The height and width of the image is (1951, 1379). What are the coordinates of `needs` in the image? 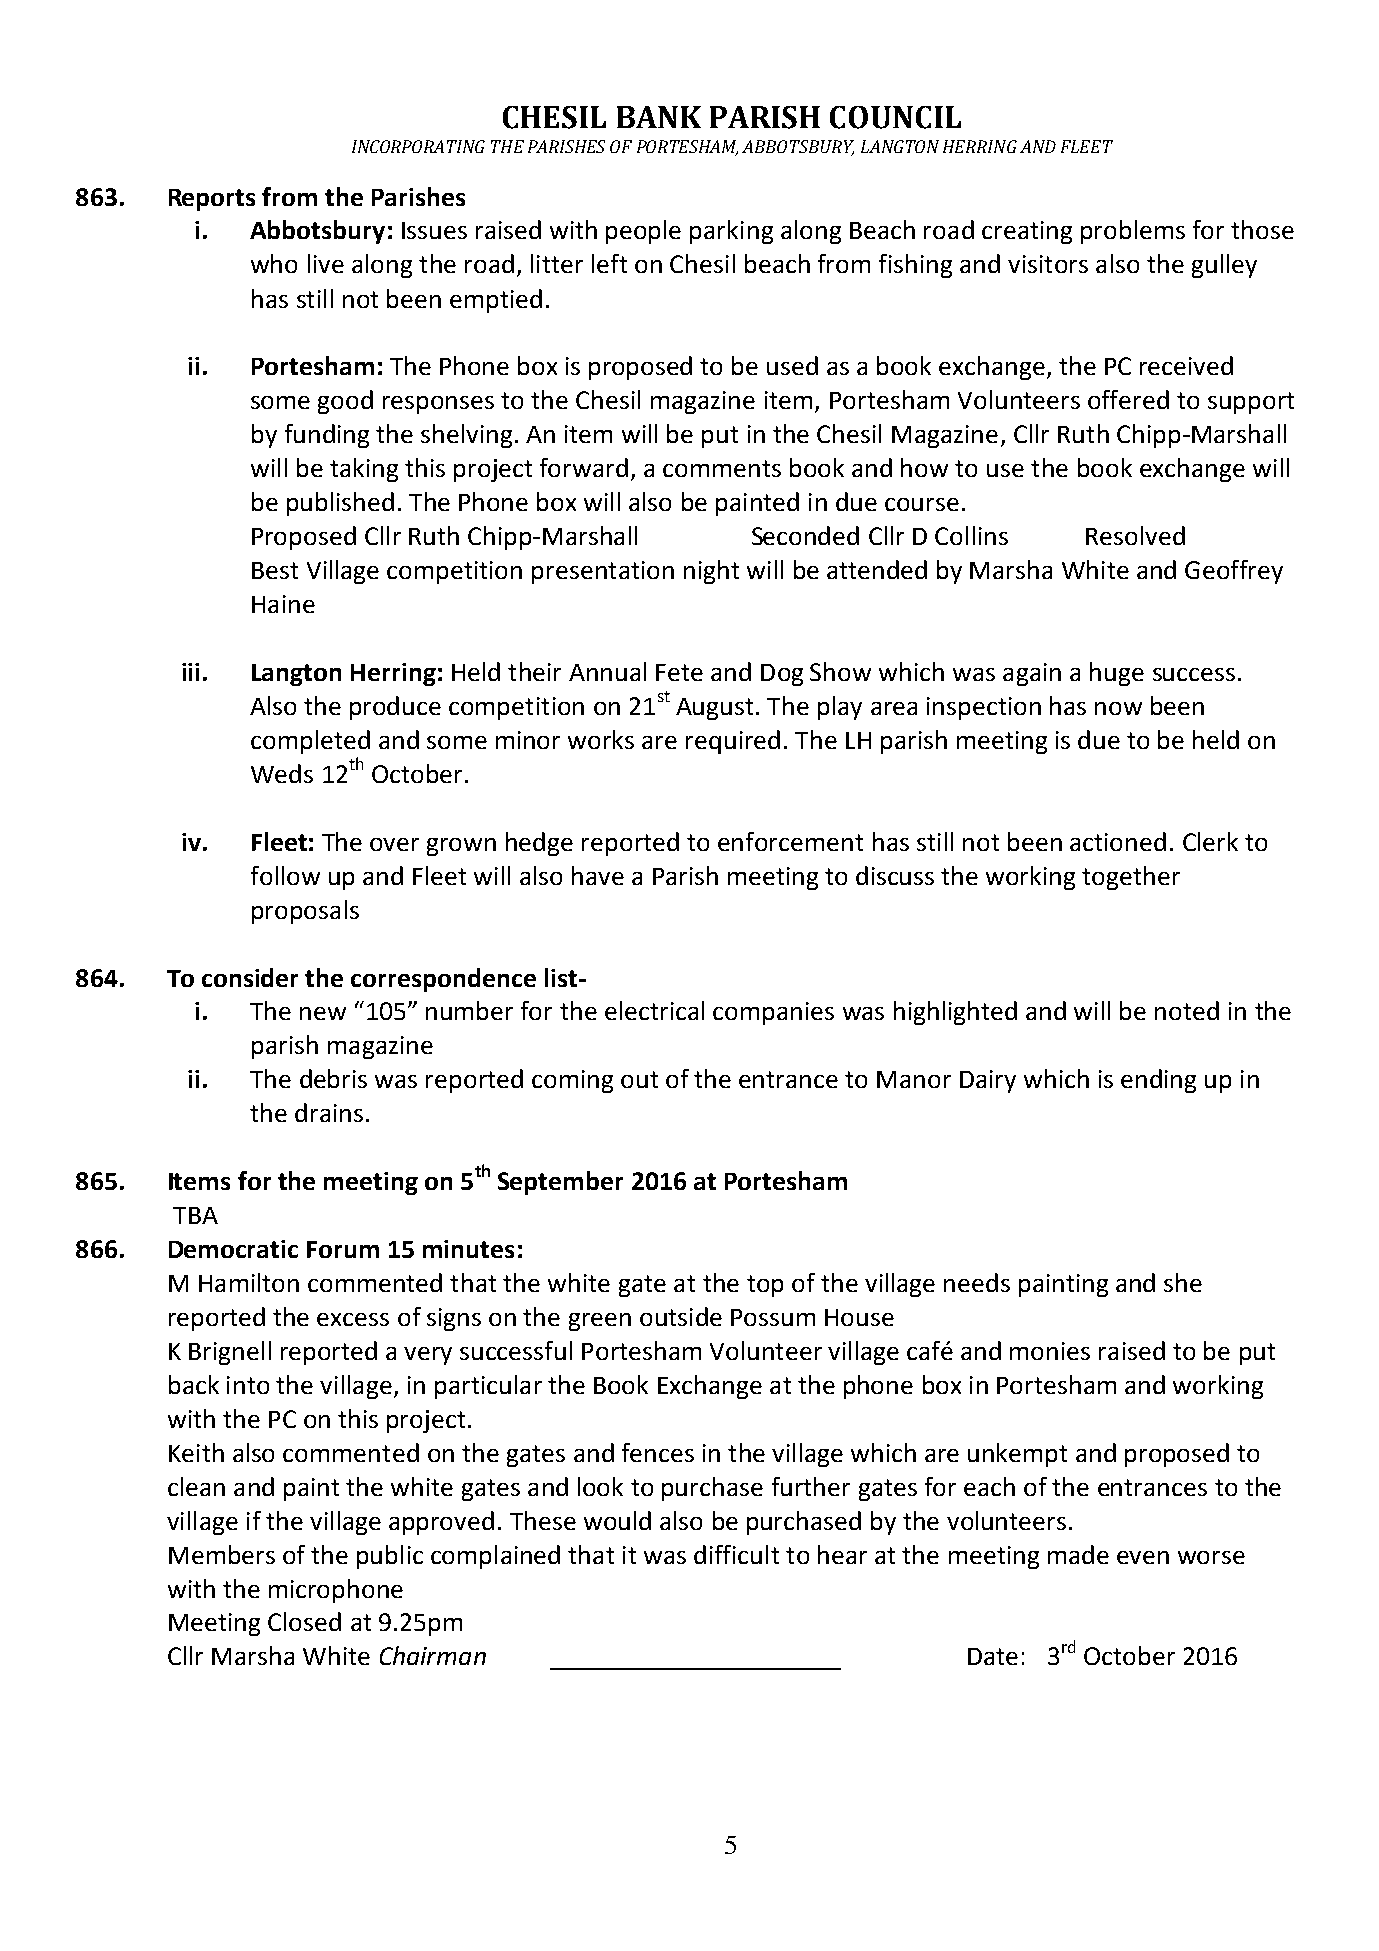 It's located at (977, 1282).
